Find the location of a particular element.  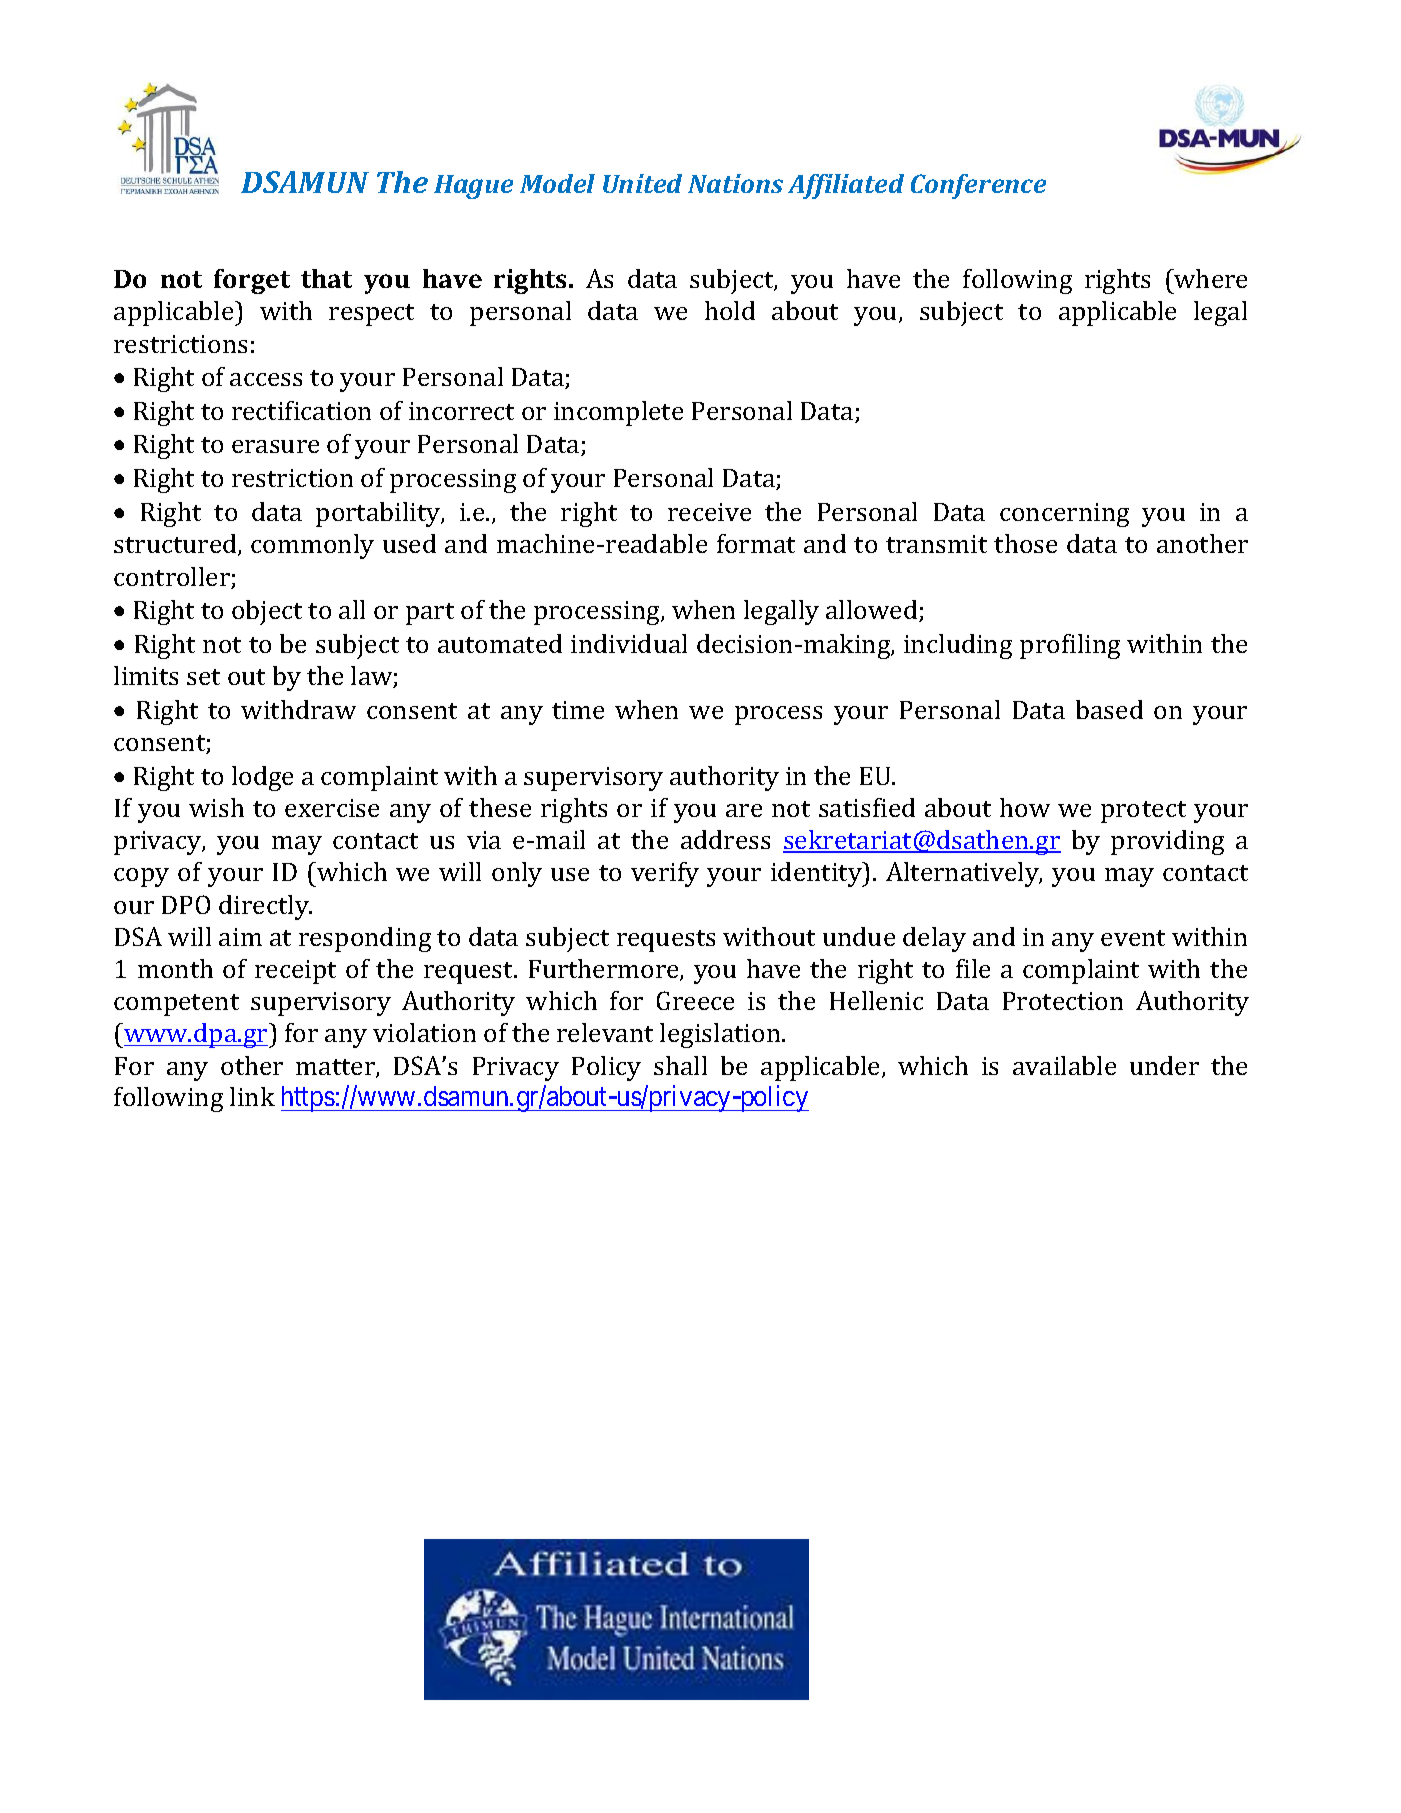

Conference is located at coordinates (978, 186).
